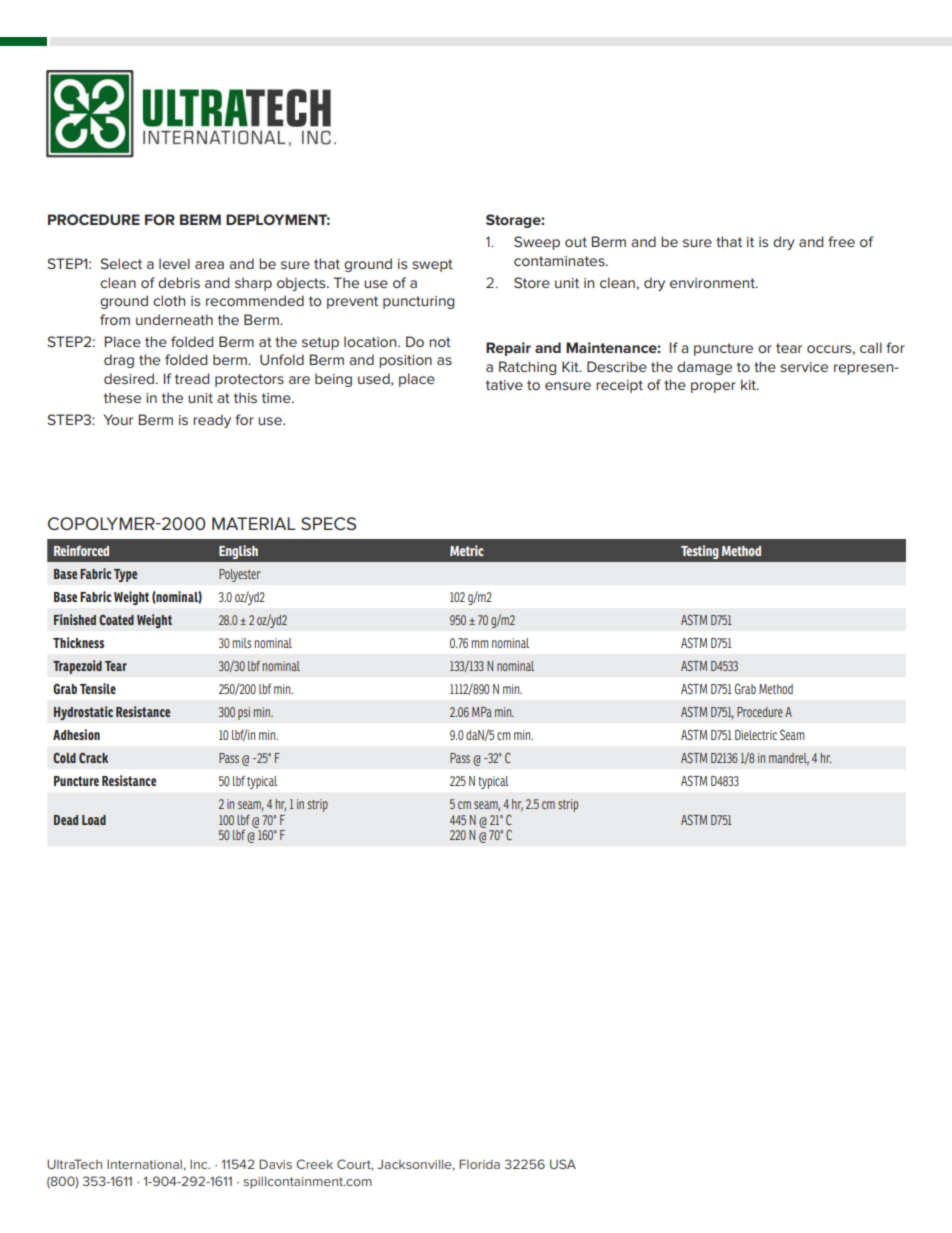 The image size is (952, 1233). I want to click on Load, so click(94, 820).
